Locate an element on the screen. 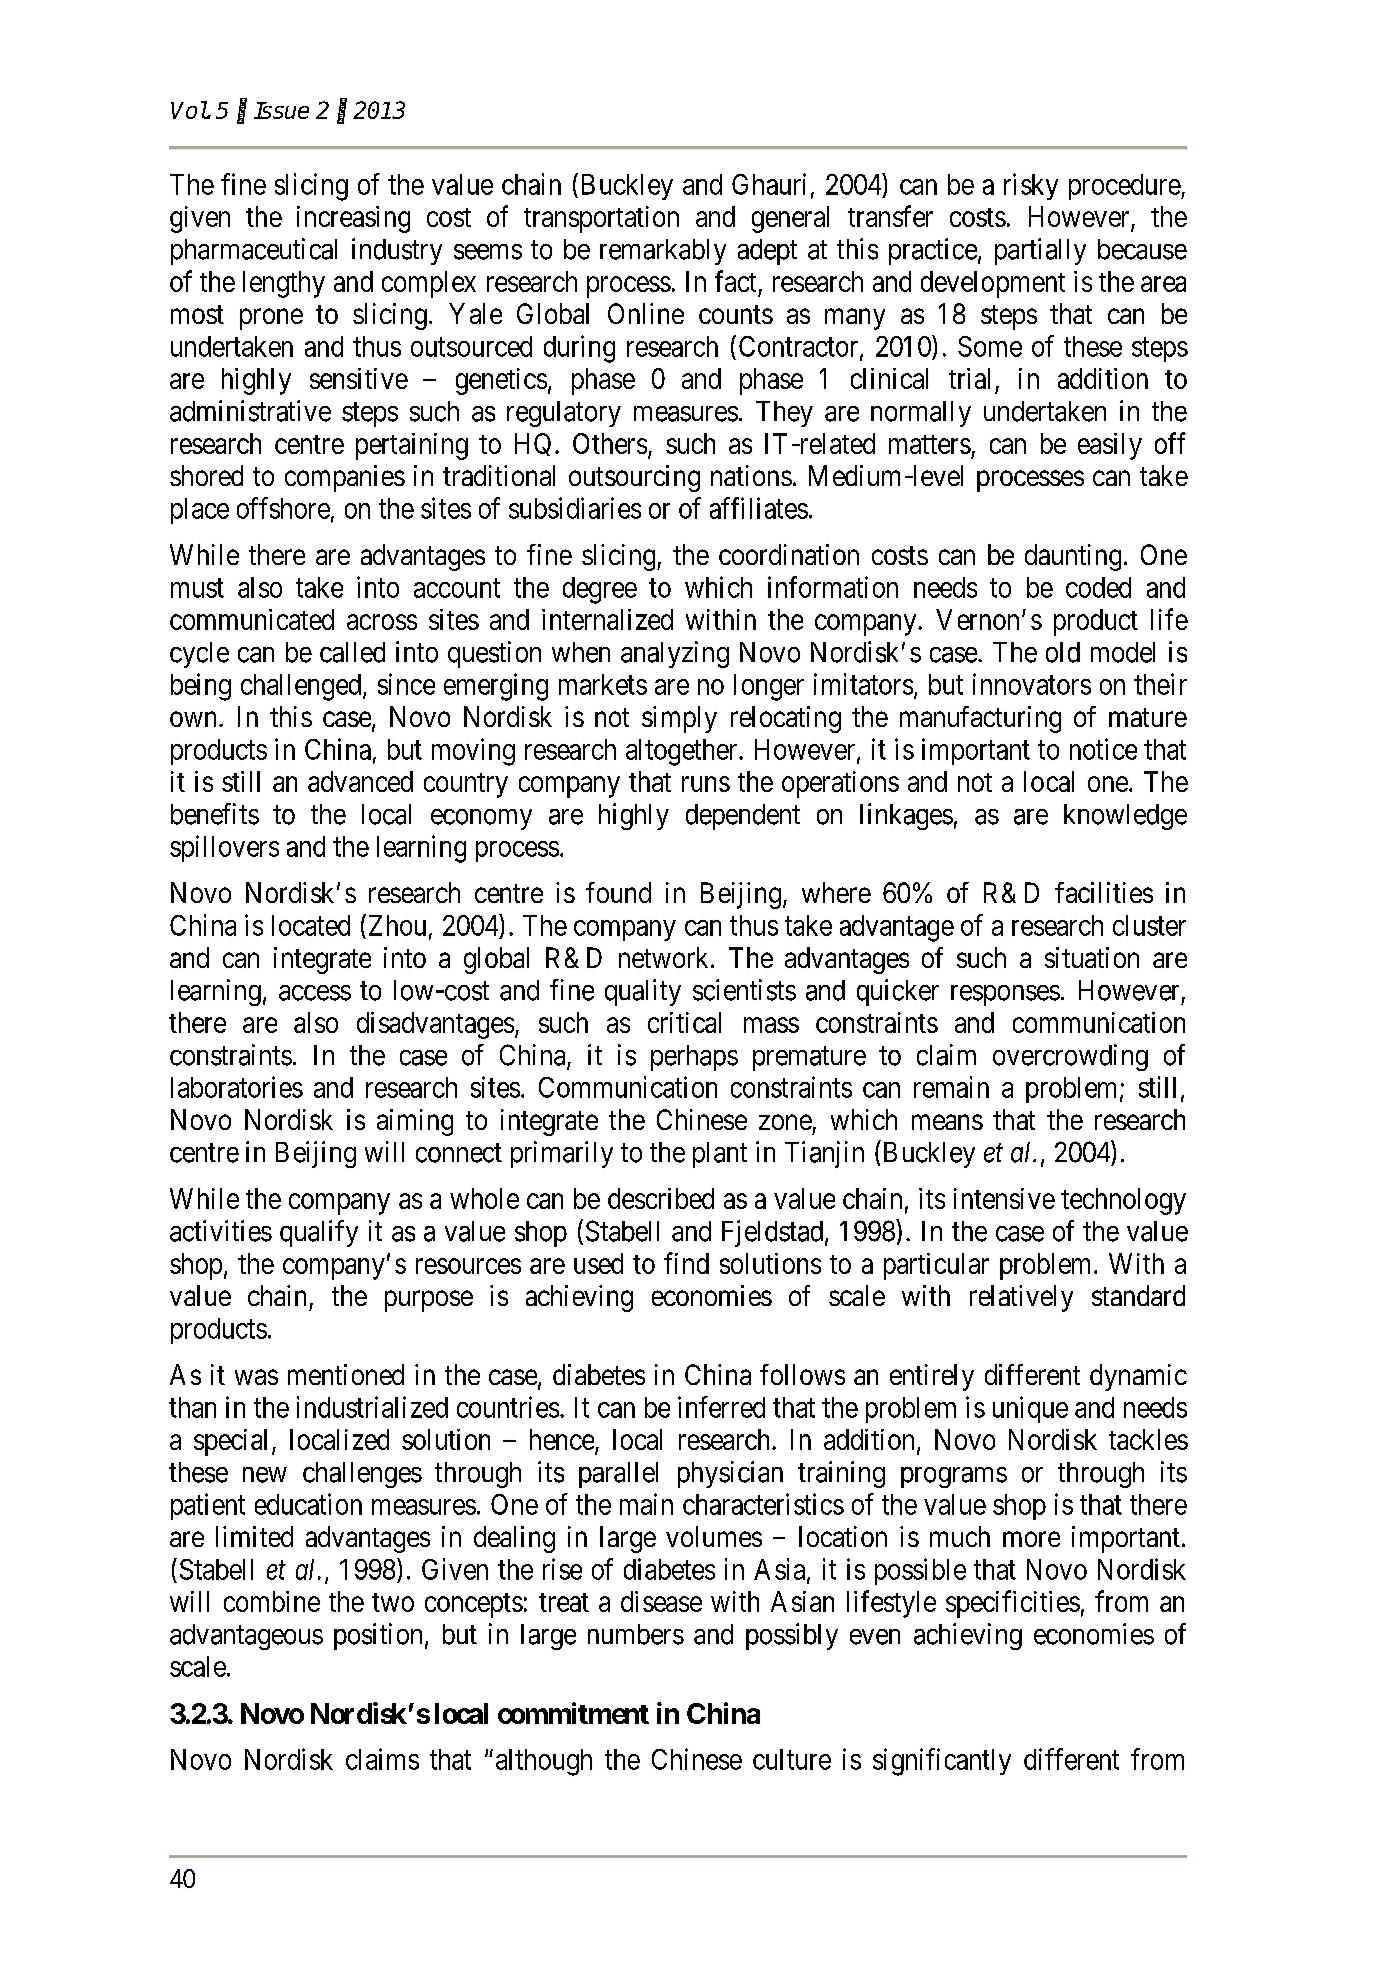 This screenshot has height=1977, width=1398. risky is located at coordinates (1031, 186).
